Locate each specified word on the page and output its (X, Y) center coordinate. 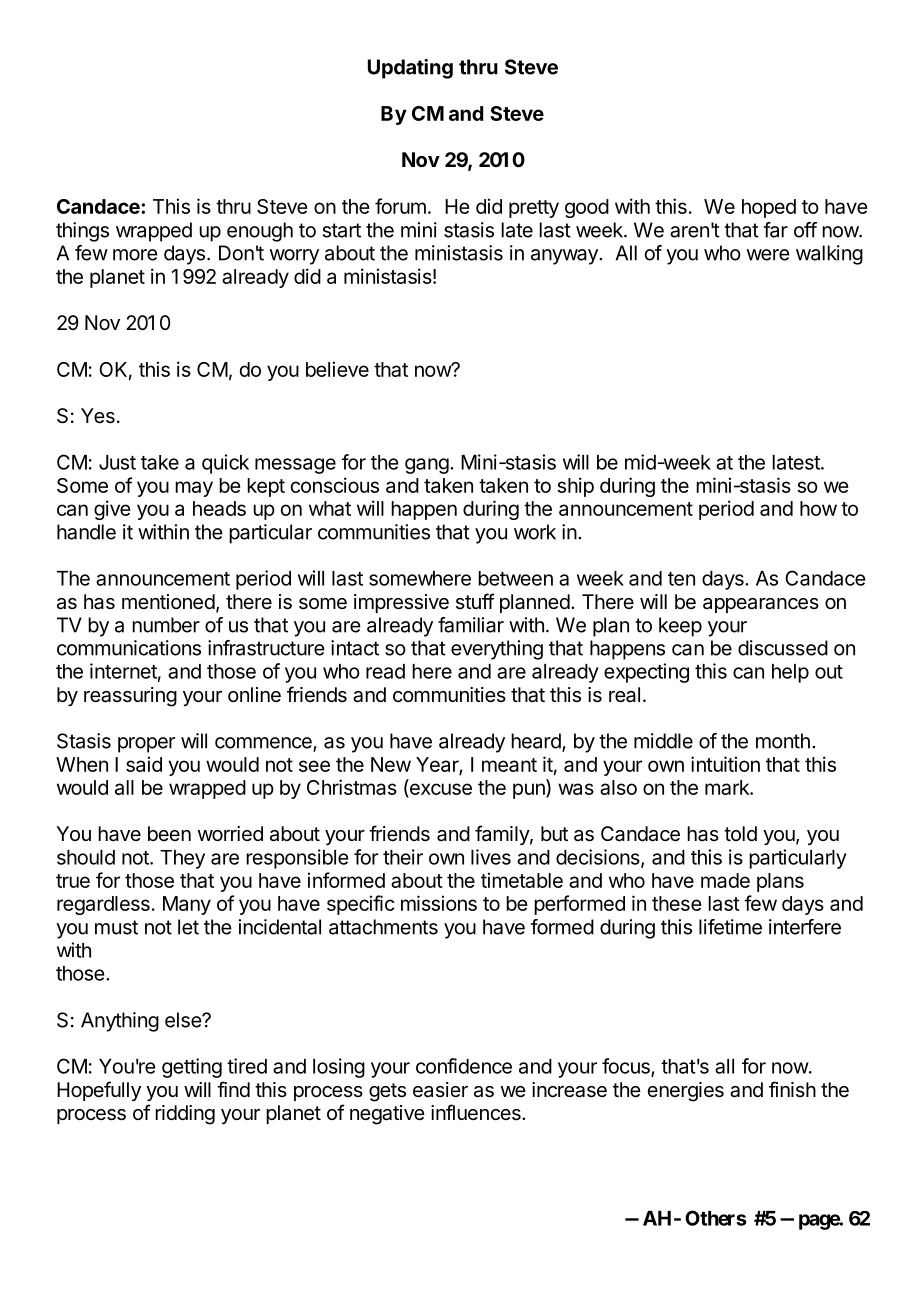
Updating (410, 69)
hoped (769, 208)
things (82, 232)
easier (440, 1089)
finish (792, 1089)
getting (192, 1068)
